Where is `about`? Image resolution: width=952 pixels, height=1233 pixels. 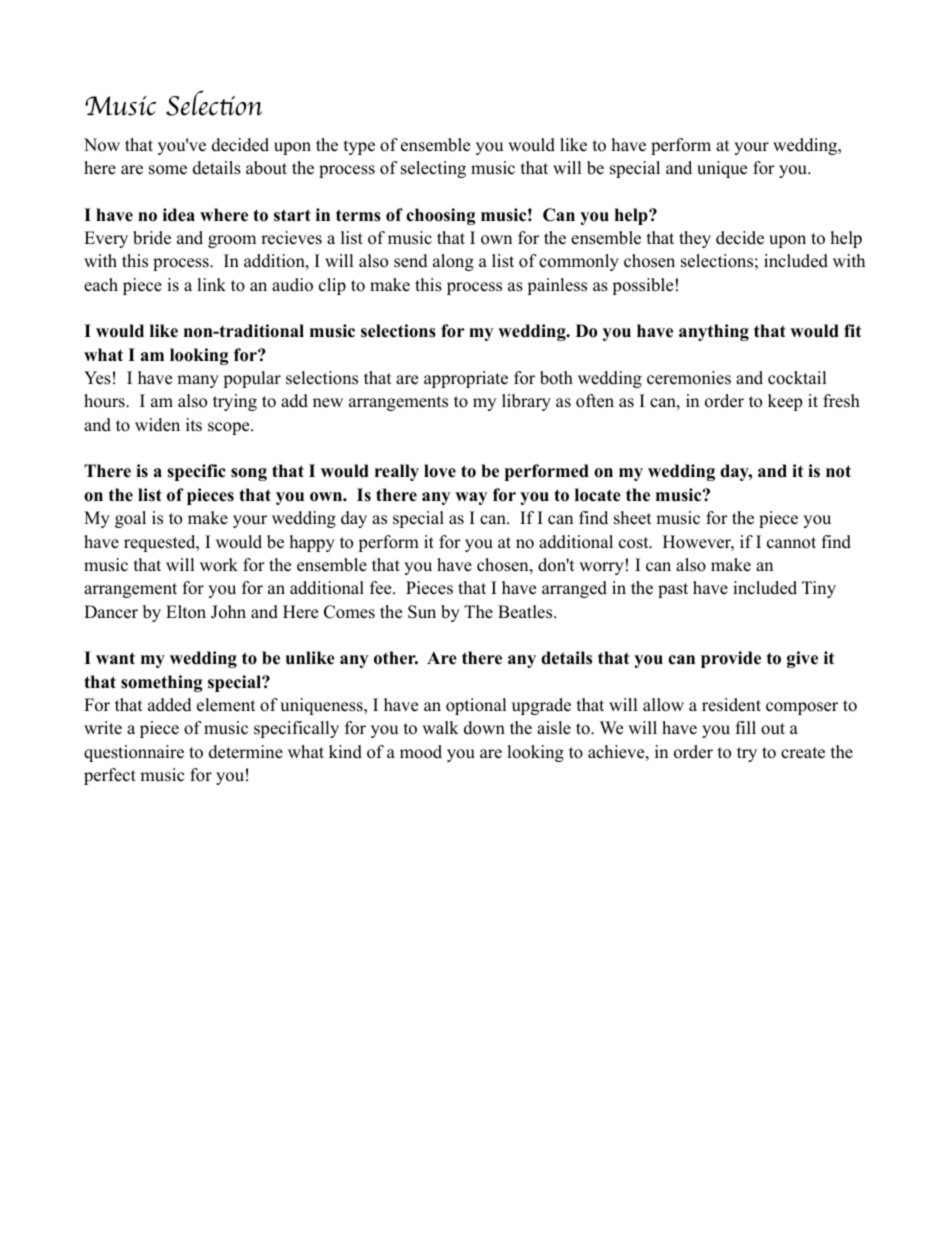
about is located at coordinates (266, 168).
